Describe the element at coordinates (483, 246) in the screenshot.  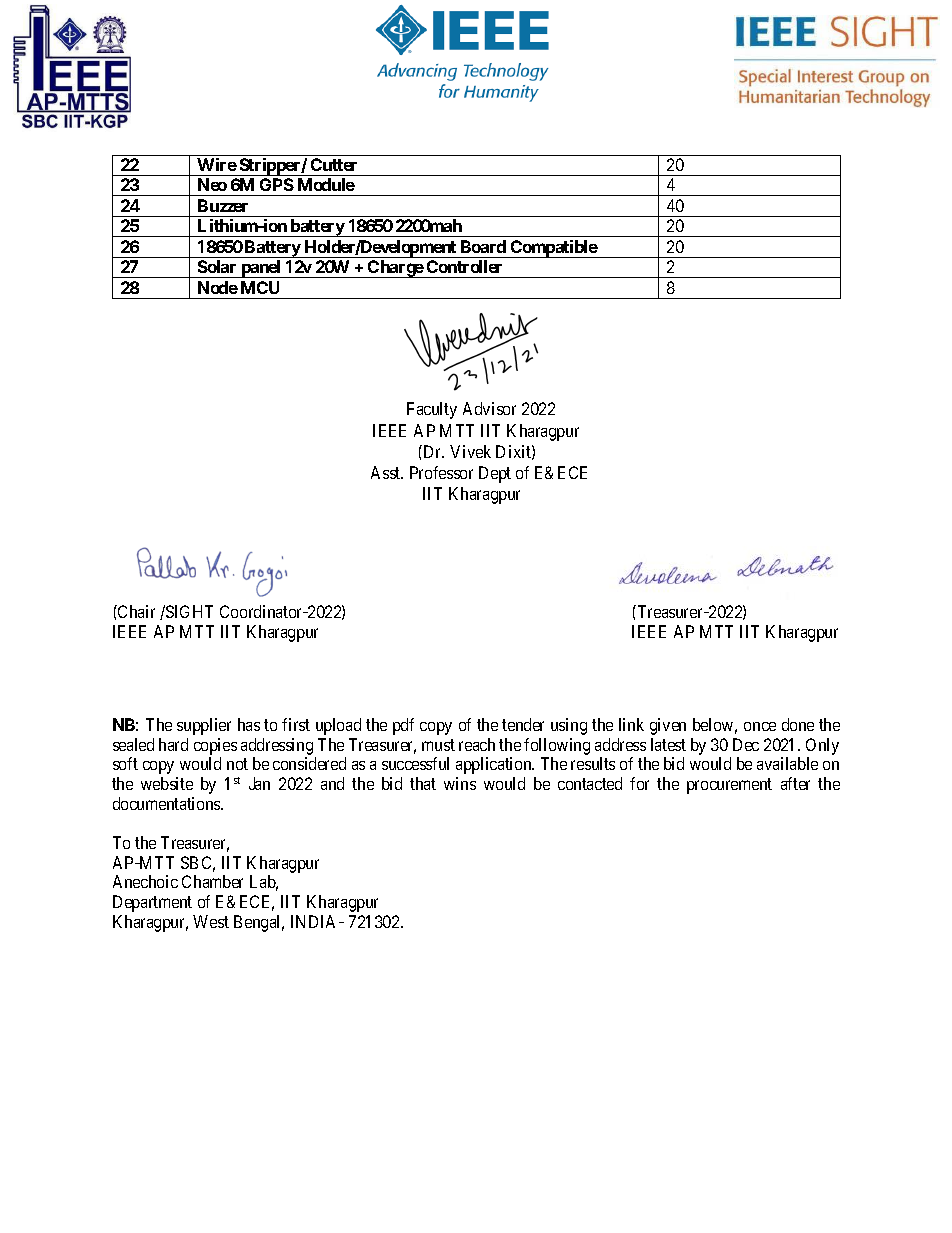
I see `Board` at that location.
